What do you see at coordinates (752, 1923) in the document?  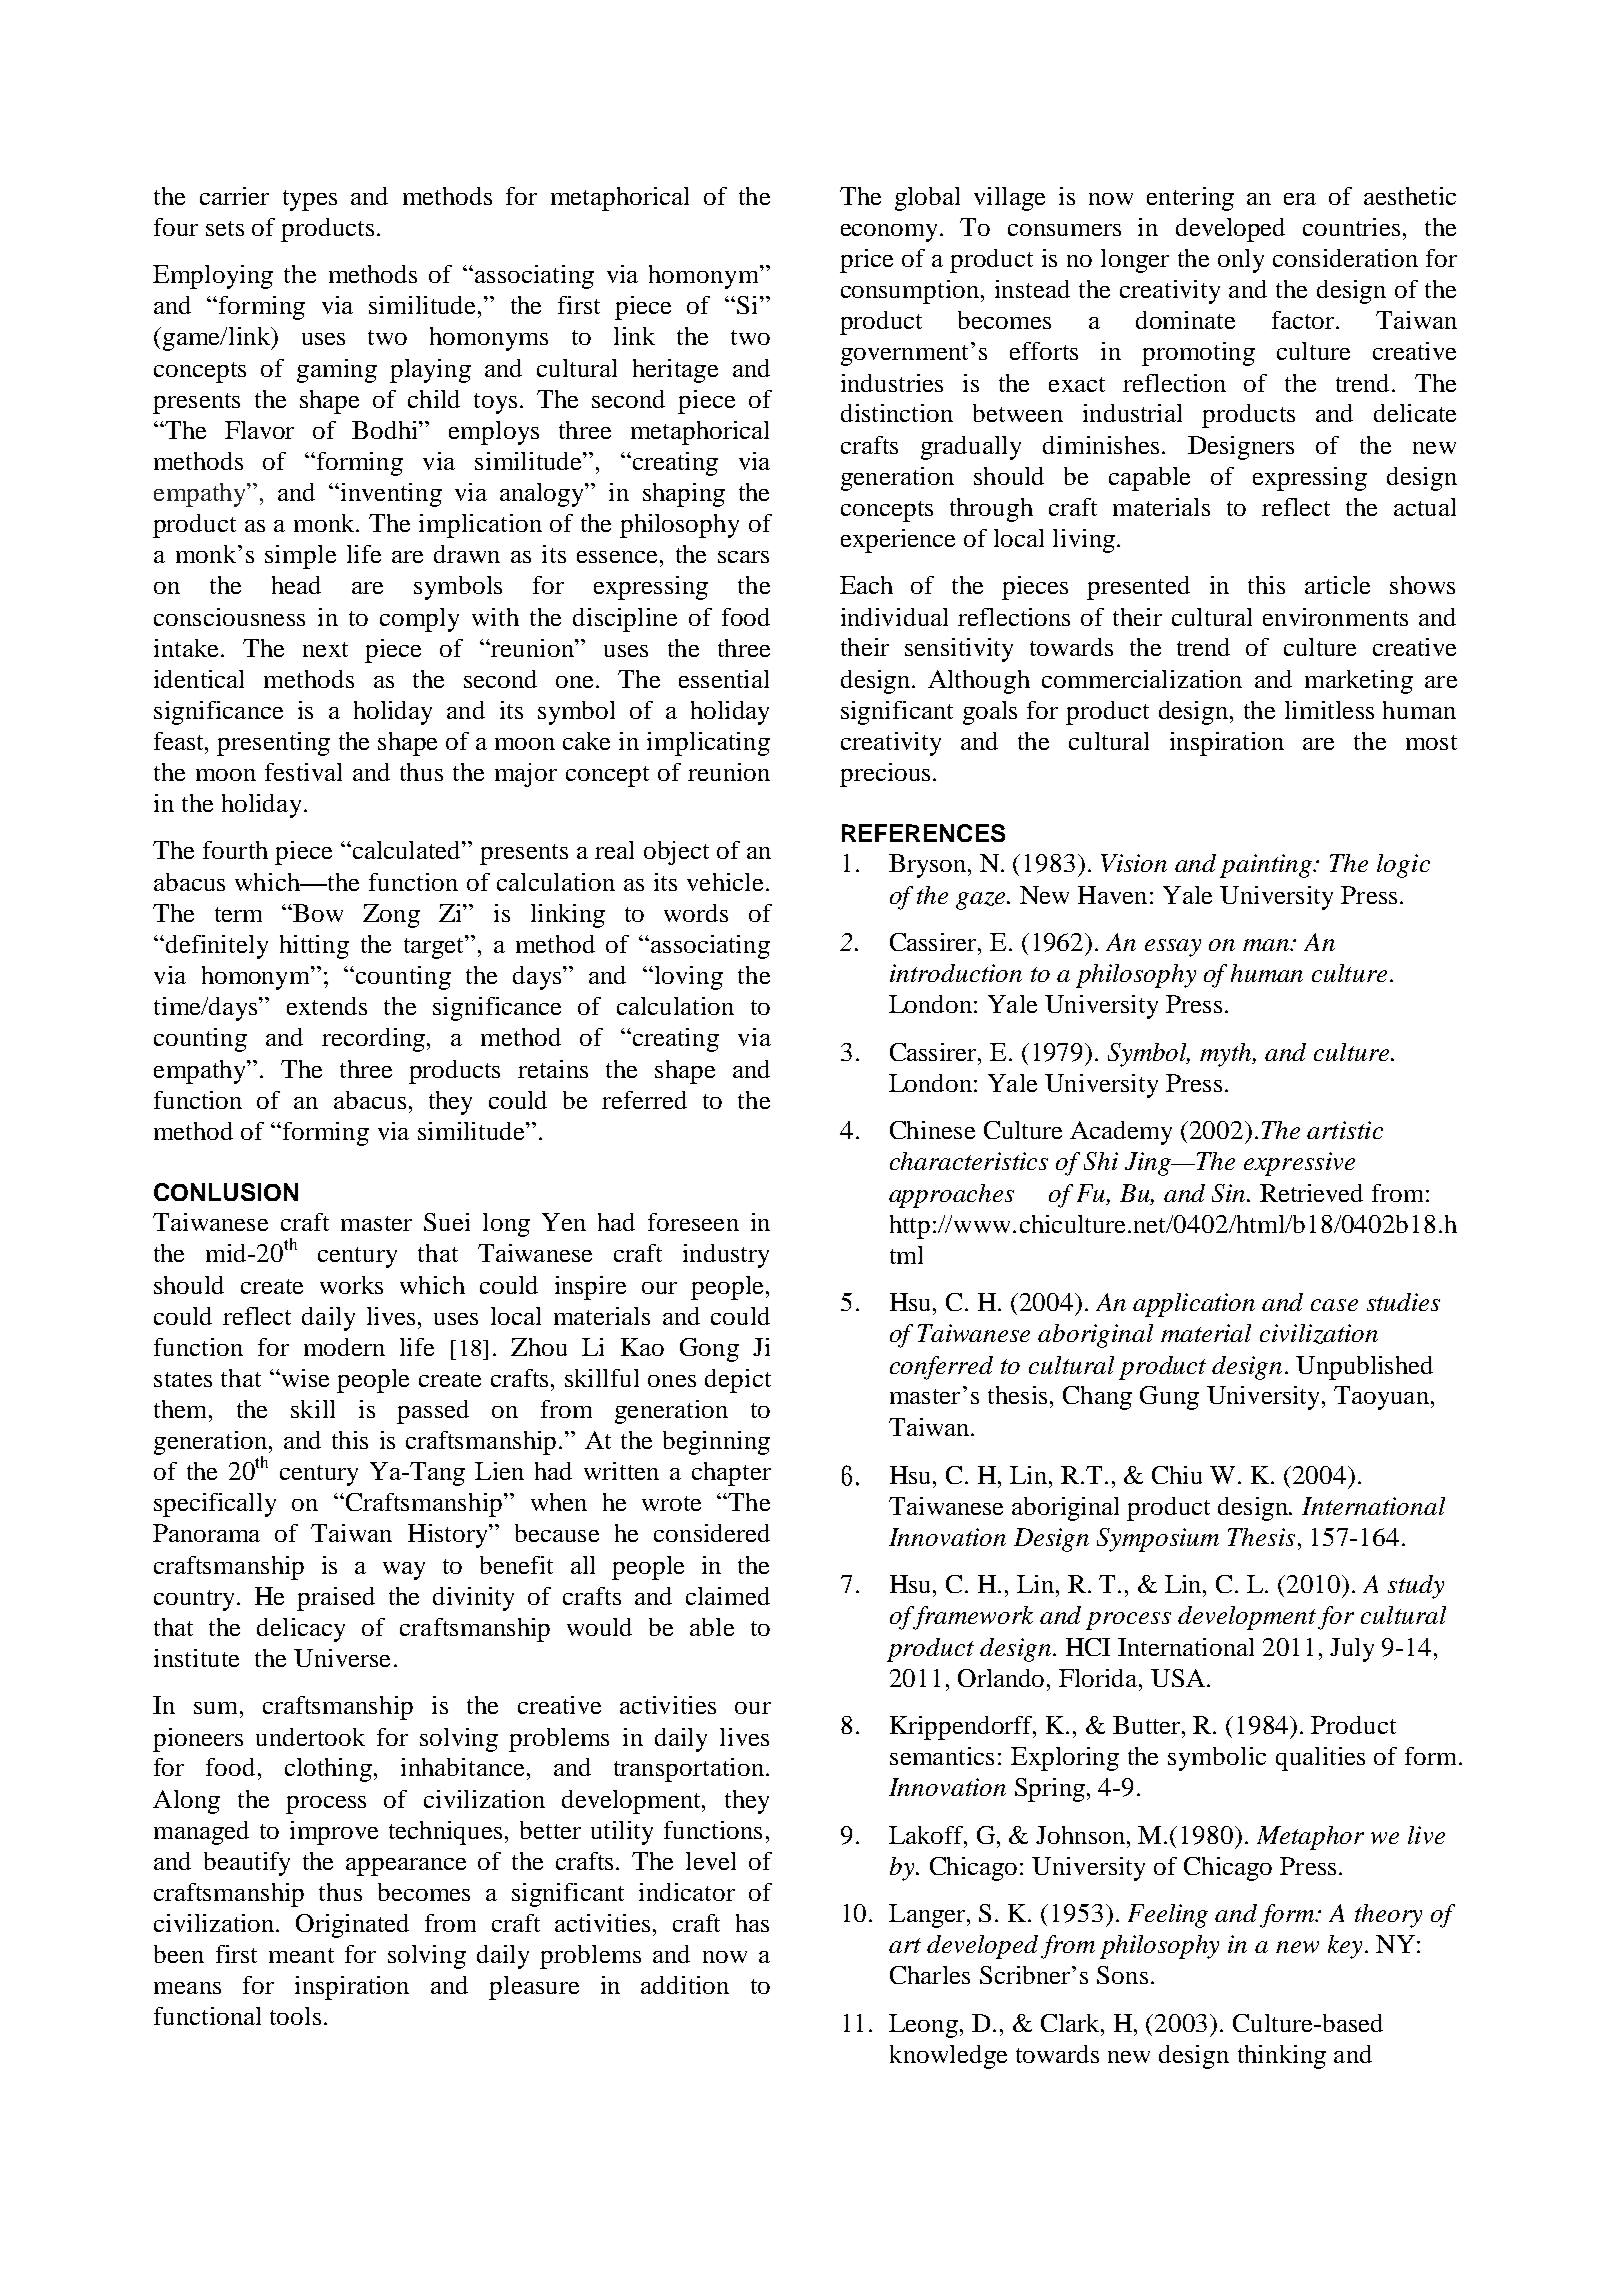 I see `has` at bounding box center [752, 1923].
